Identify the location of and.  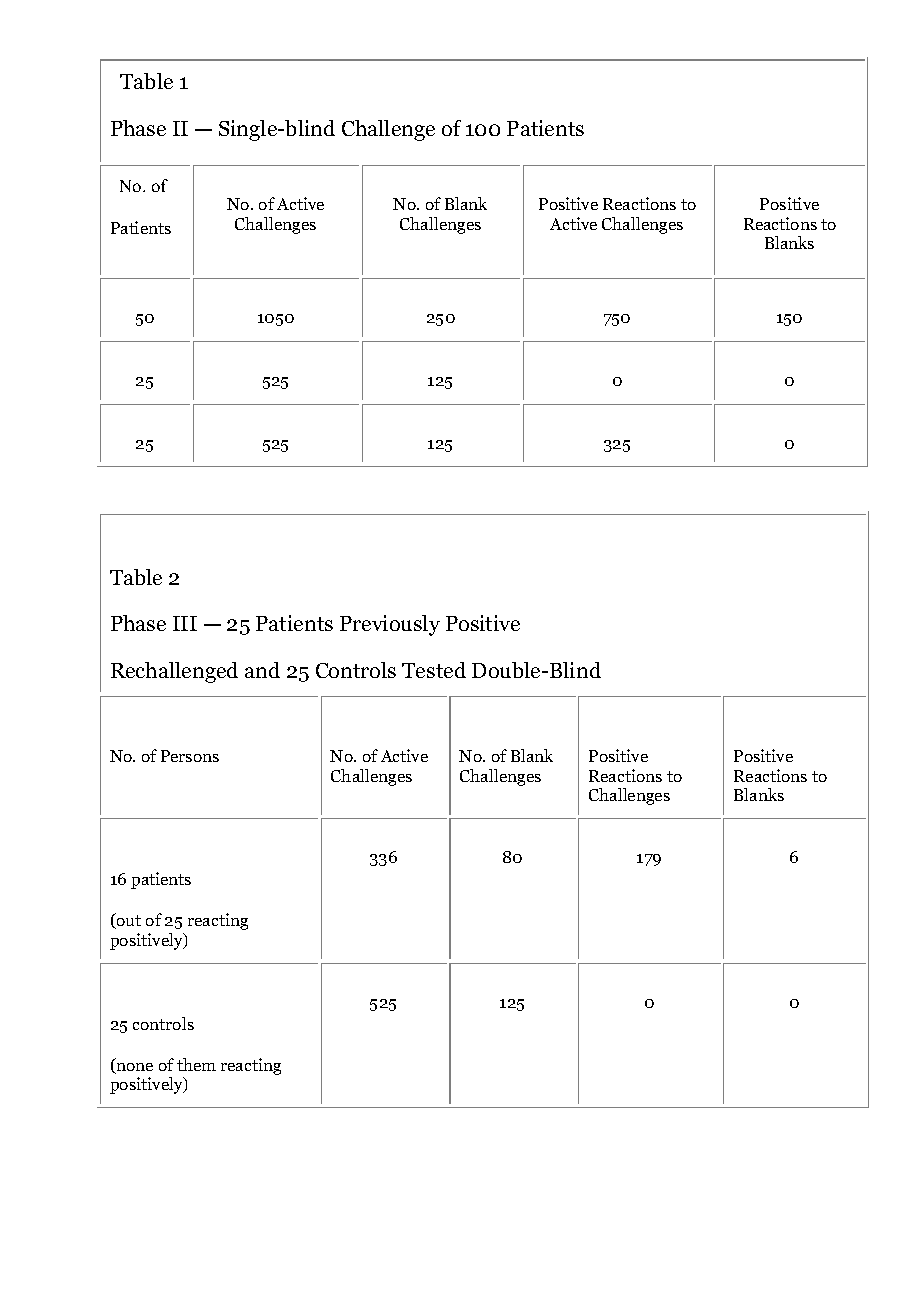
(262, 670).
